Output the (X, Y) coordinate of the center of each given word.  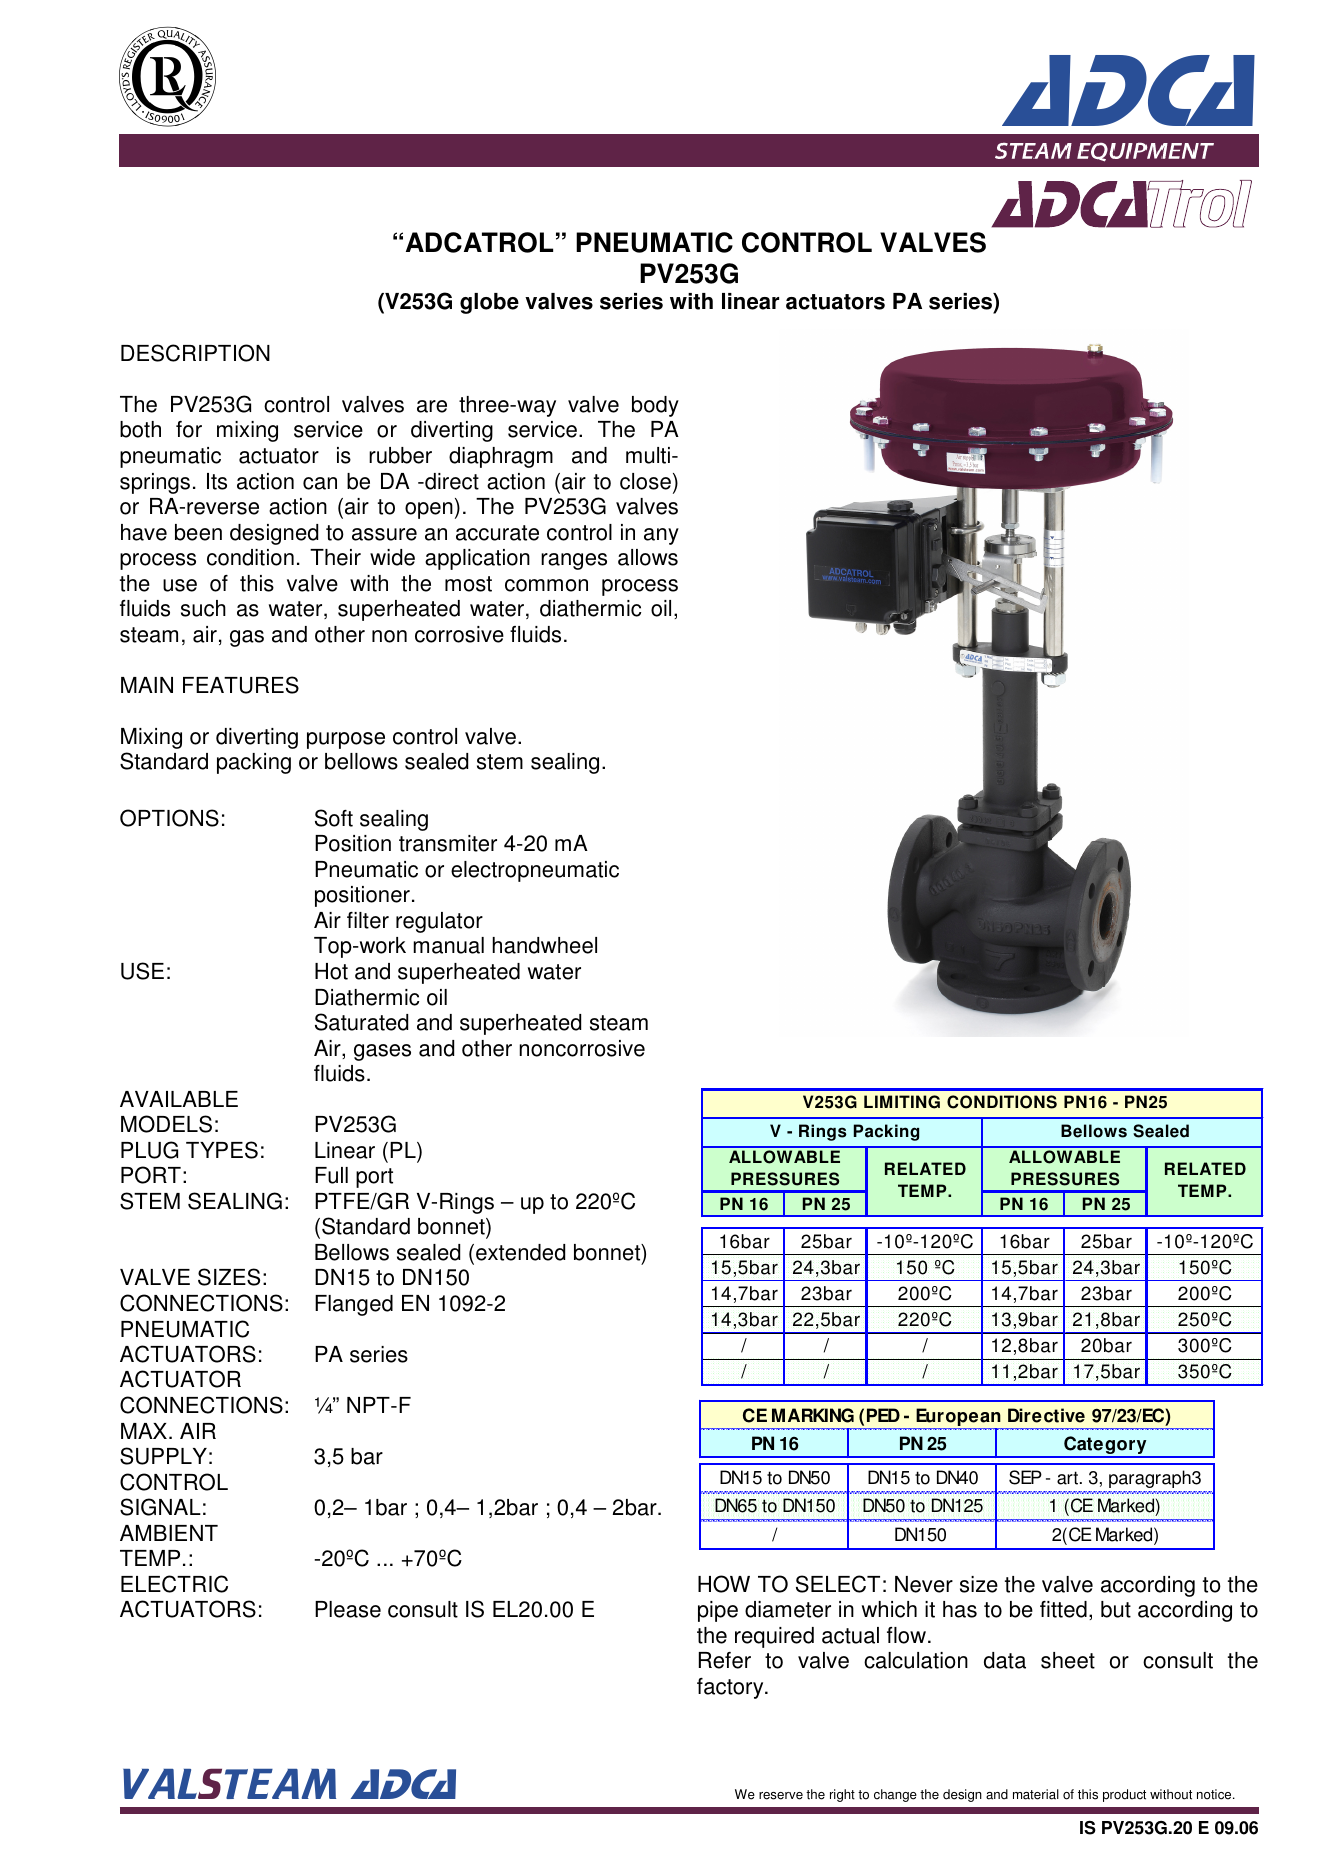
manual (448, 945)
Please (348, 1609)
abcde (167, 77)
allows (648, 557)
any (661, 536)
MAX (144, 1431)
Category (1105, 1446)
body (655, 406)
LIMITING (902, 1102)
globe (489, 303)
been (198, 532)
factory (731, 1688)
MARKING (813, 1415)
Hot (331, 971)
